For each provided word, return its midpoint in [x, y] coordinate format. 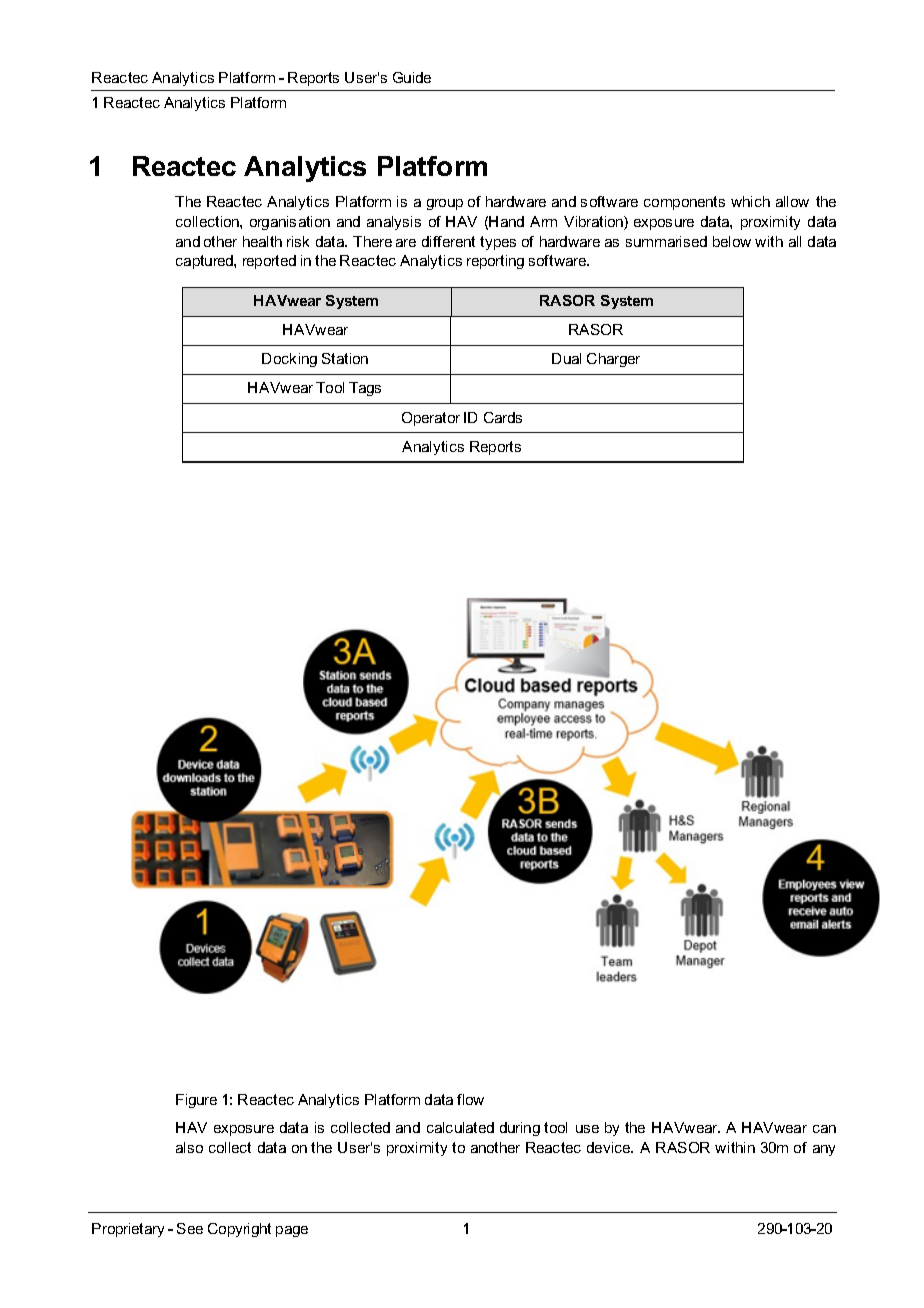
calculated [460, 1127]
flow [470, 1099]
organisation [290, 223]
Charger [613, 360]
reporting [495, 262]
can [824, 1129]
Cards [503, 417]
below [732, 241]
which [750, 201]
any [824, 1150]
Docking [289, 360]
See [190, 1228]
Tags [365, 389]
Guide [412, 77]
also [189, 1147]
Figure [196, 1101]
